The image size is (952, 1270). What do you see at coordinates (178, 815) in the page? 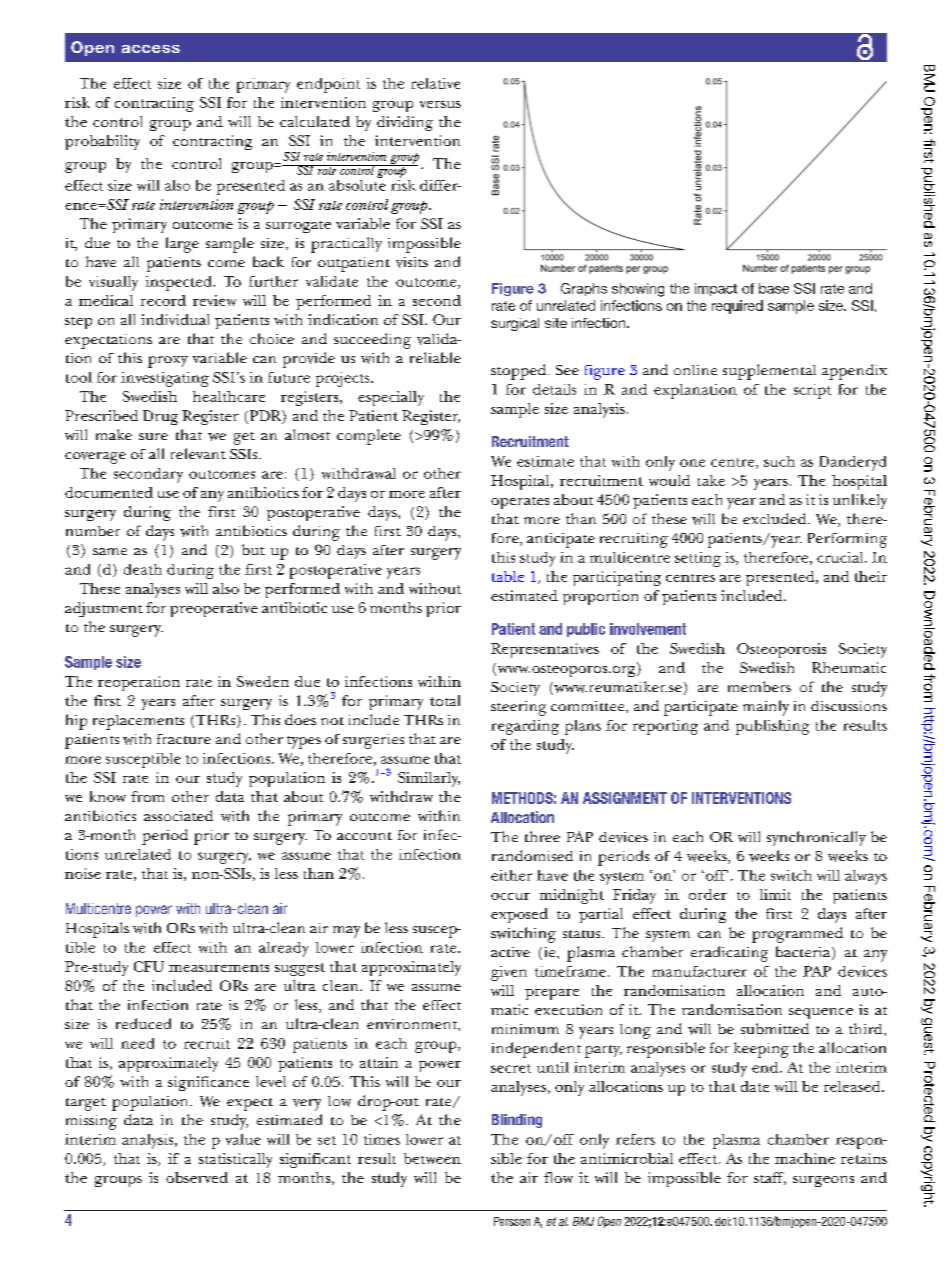
I see `associated` at bounding box center [178, 815].
